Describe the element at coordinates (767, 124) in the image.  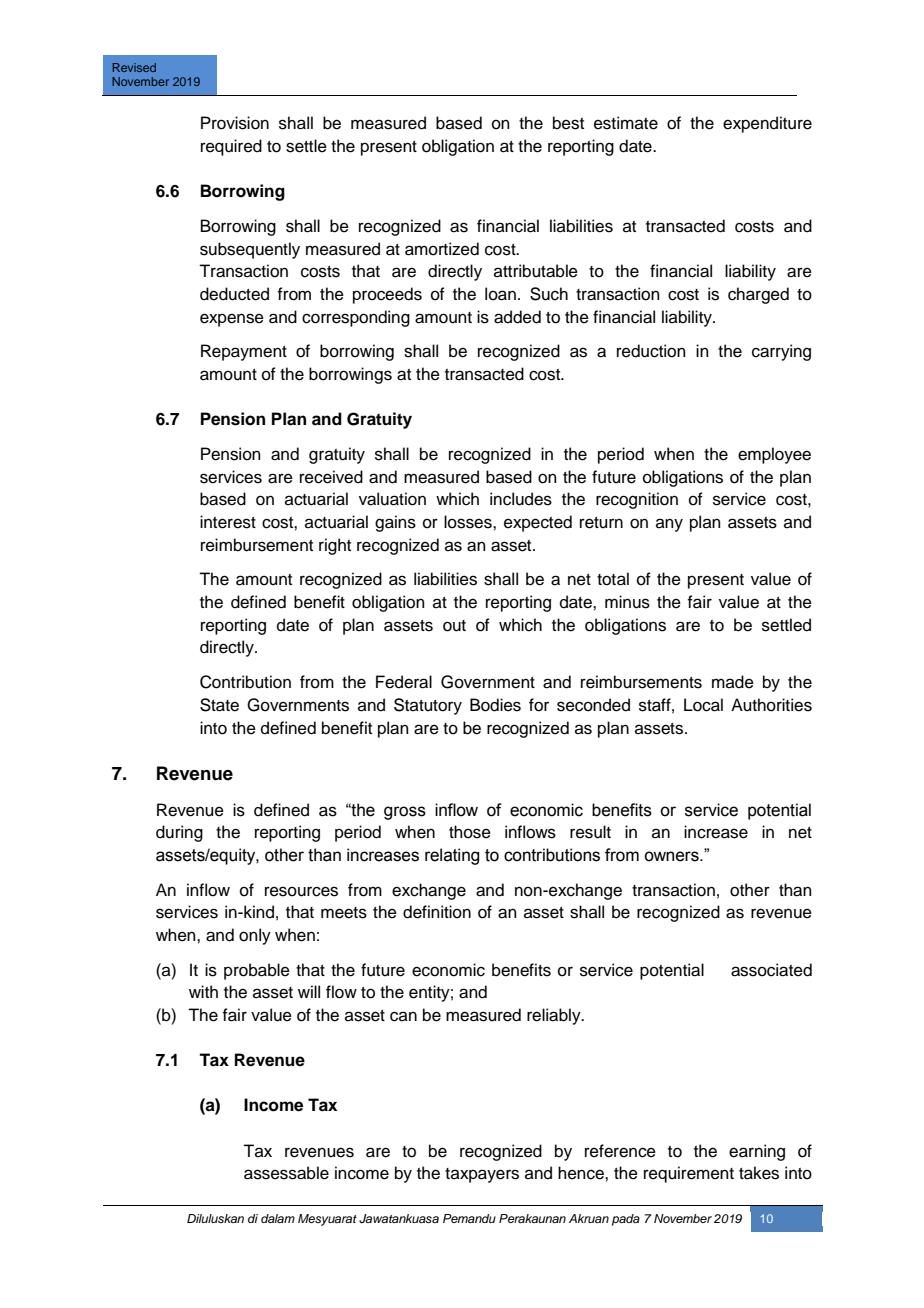
I see `expenditure` at that location.
